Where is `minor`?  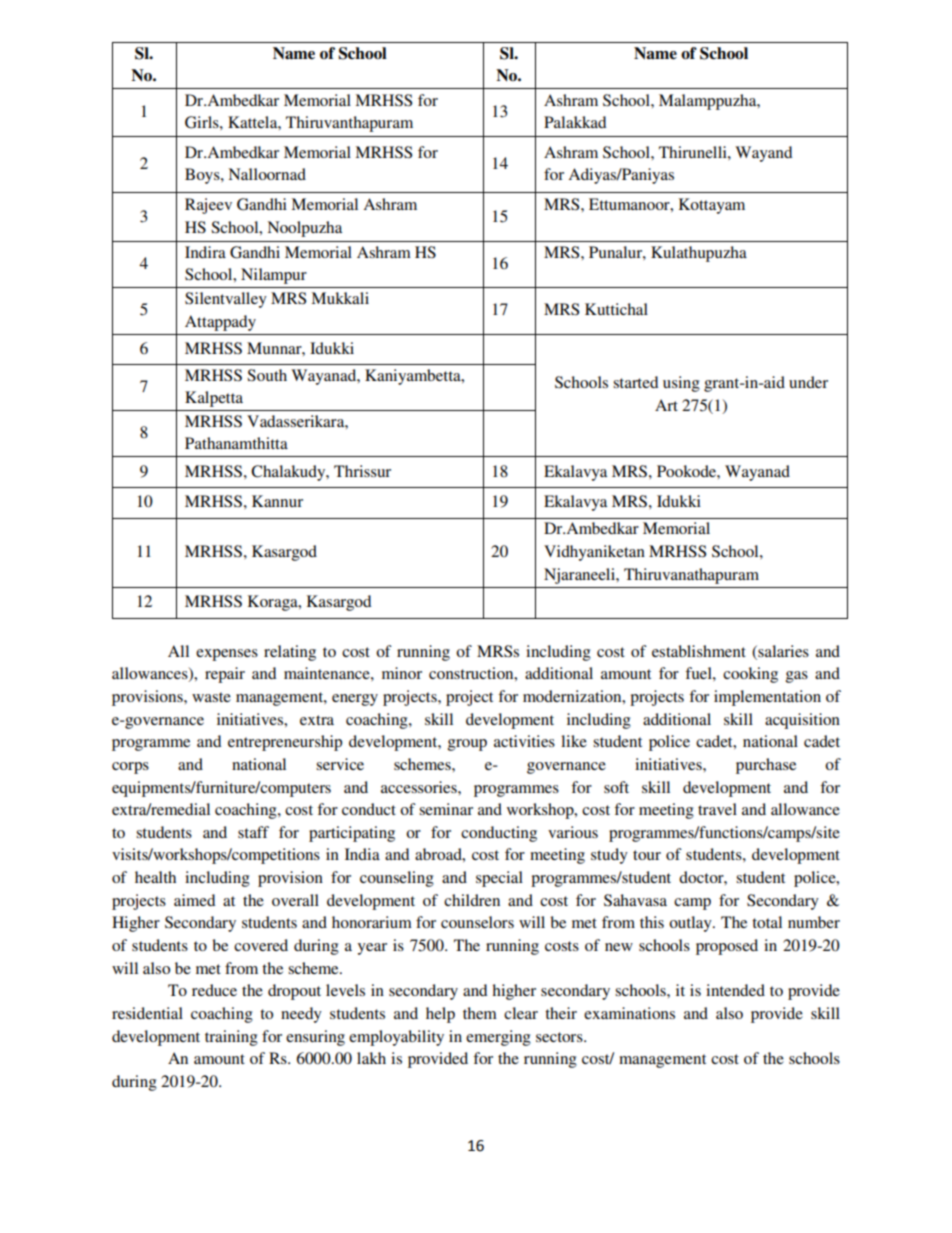
minor is located at coordinates (402, 673).
